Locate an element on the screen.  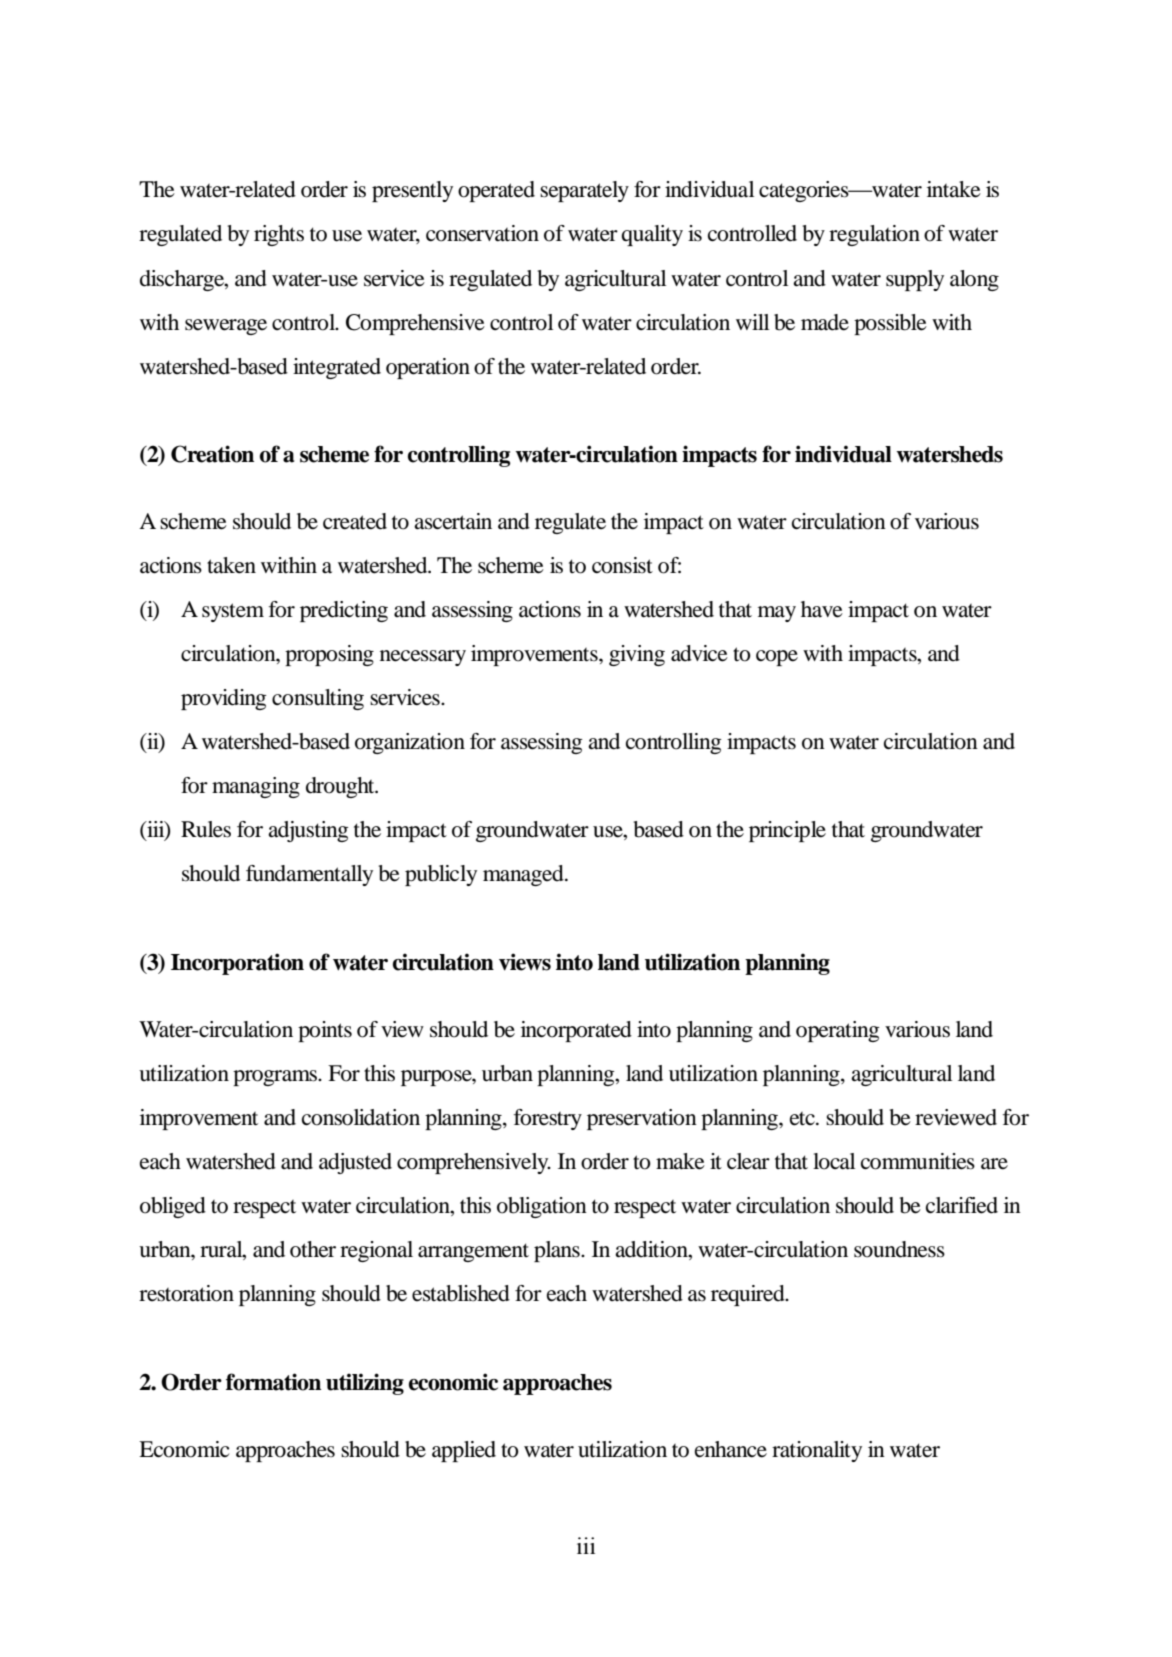
giving is located at coordinates (637, 655).
